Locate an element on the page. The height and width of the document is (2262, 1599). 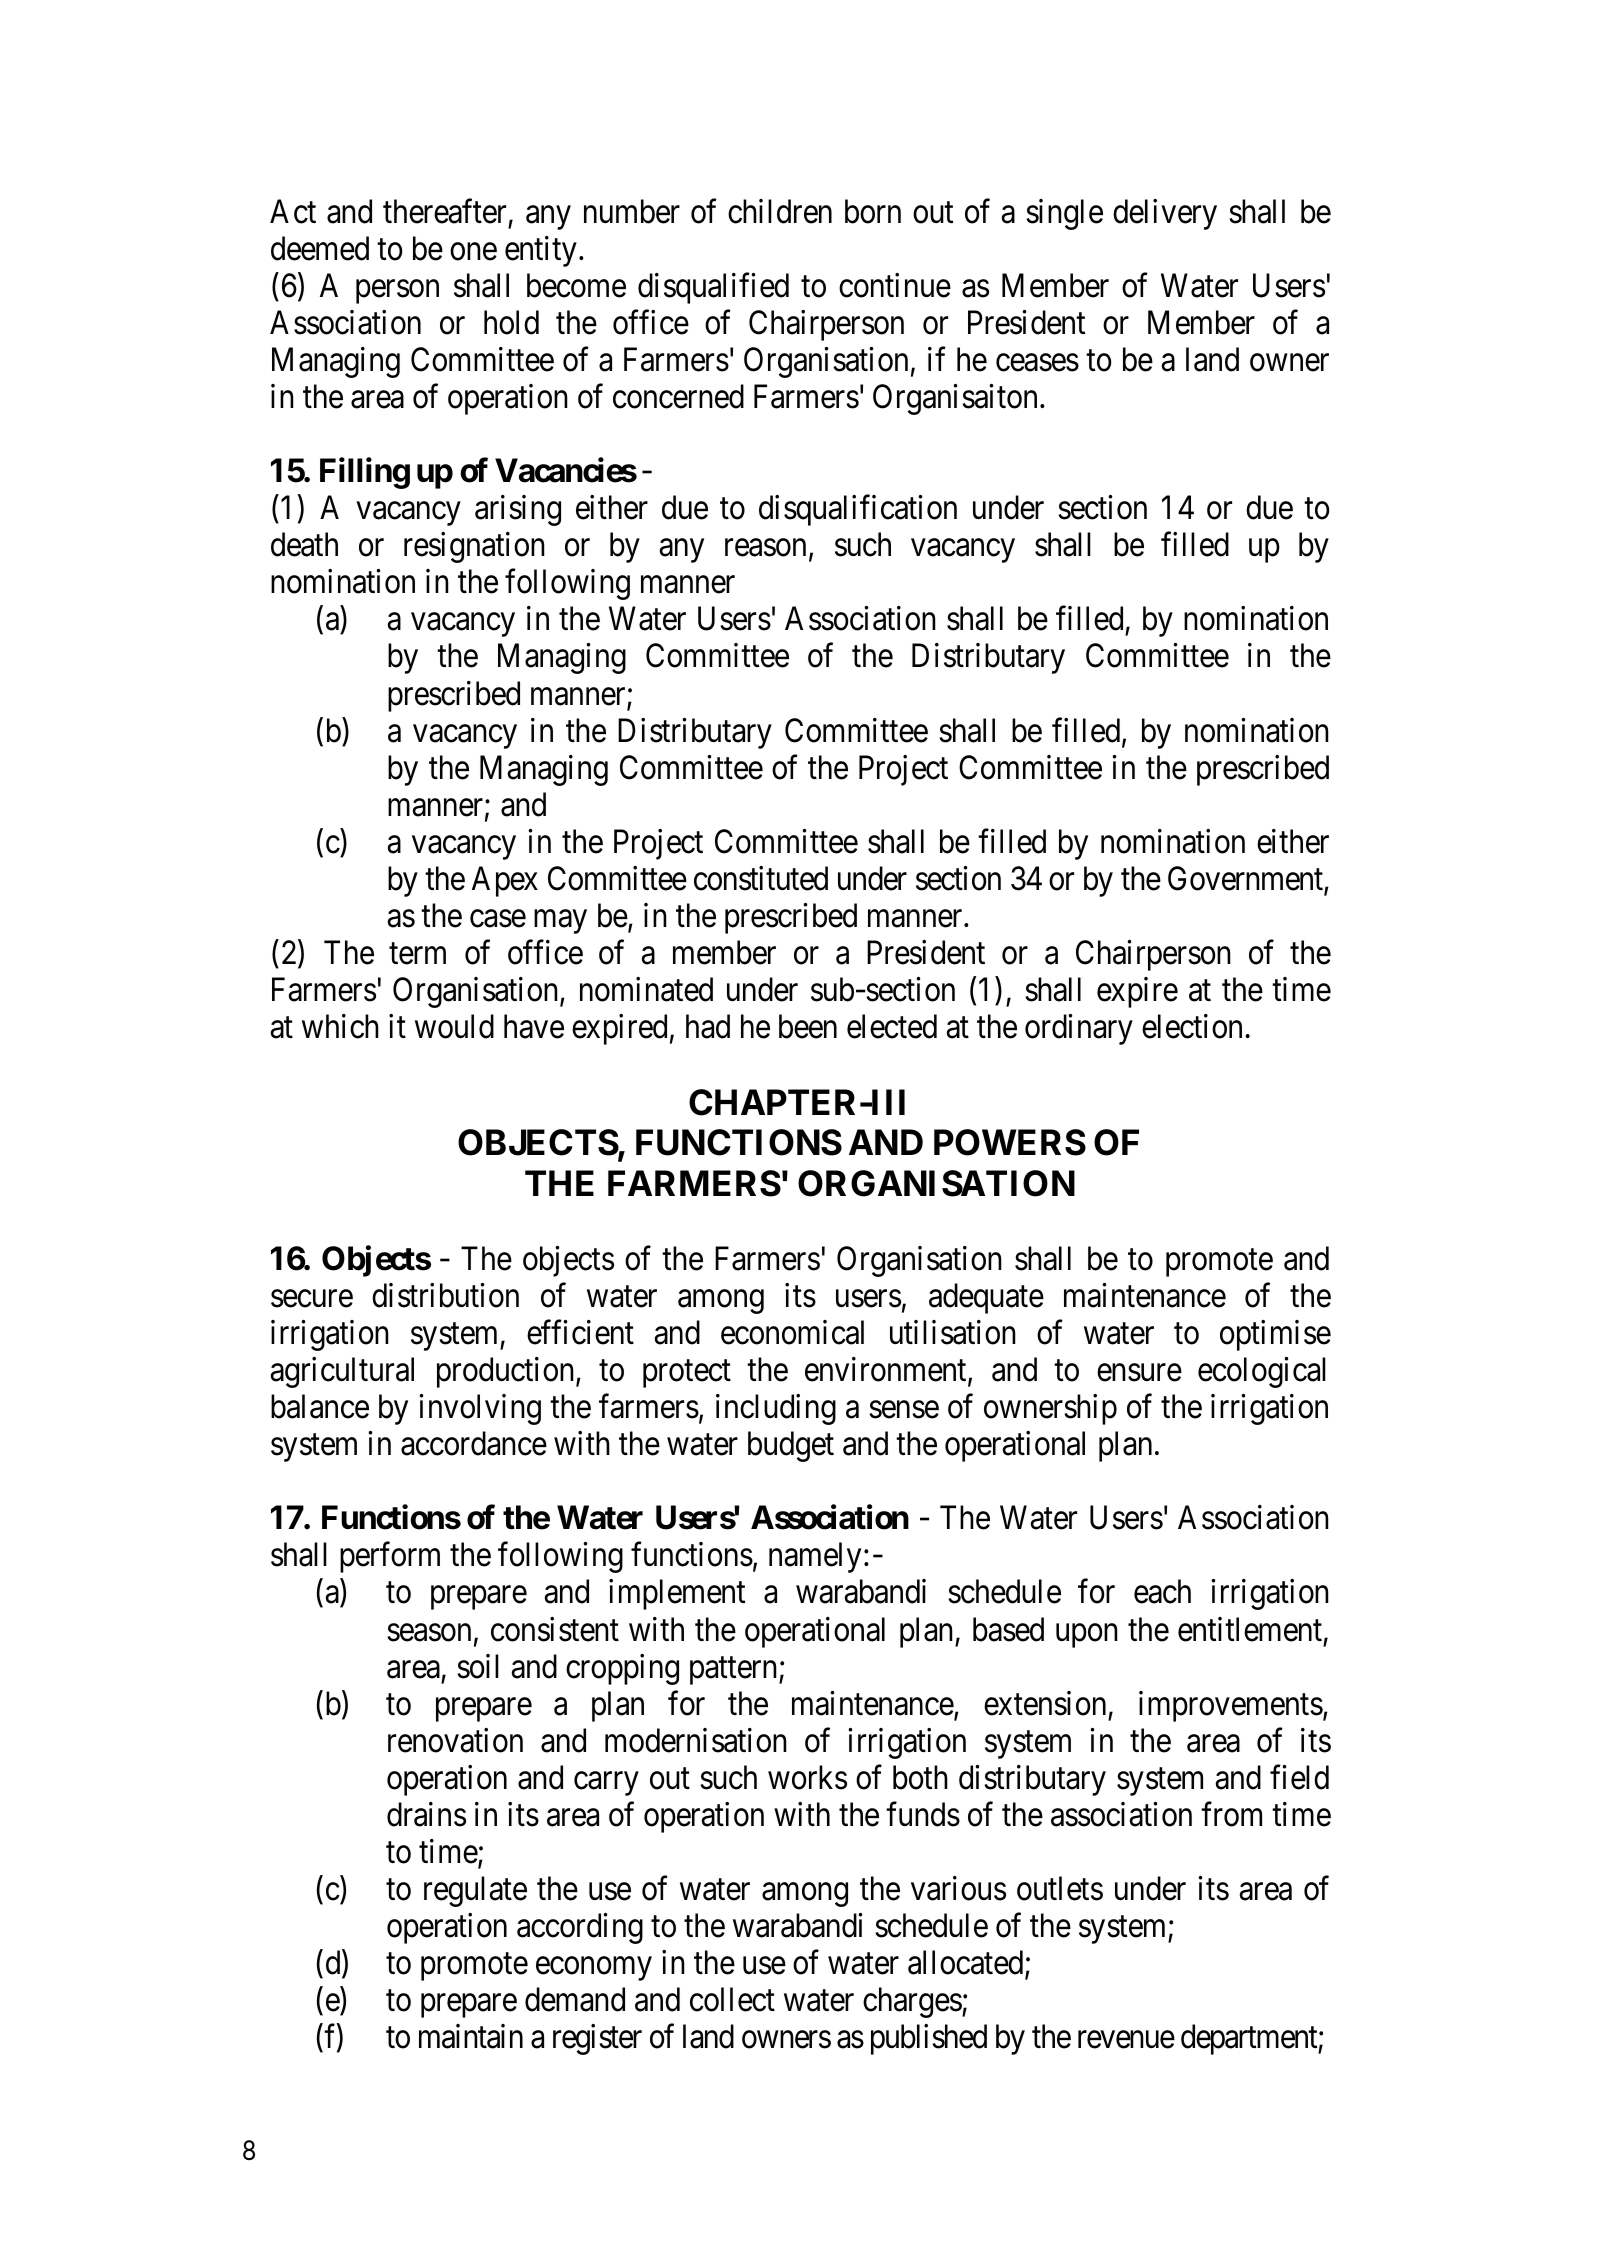
maintain is located at coordinates (471, 2036).
